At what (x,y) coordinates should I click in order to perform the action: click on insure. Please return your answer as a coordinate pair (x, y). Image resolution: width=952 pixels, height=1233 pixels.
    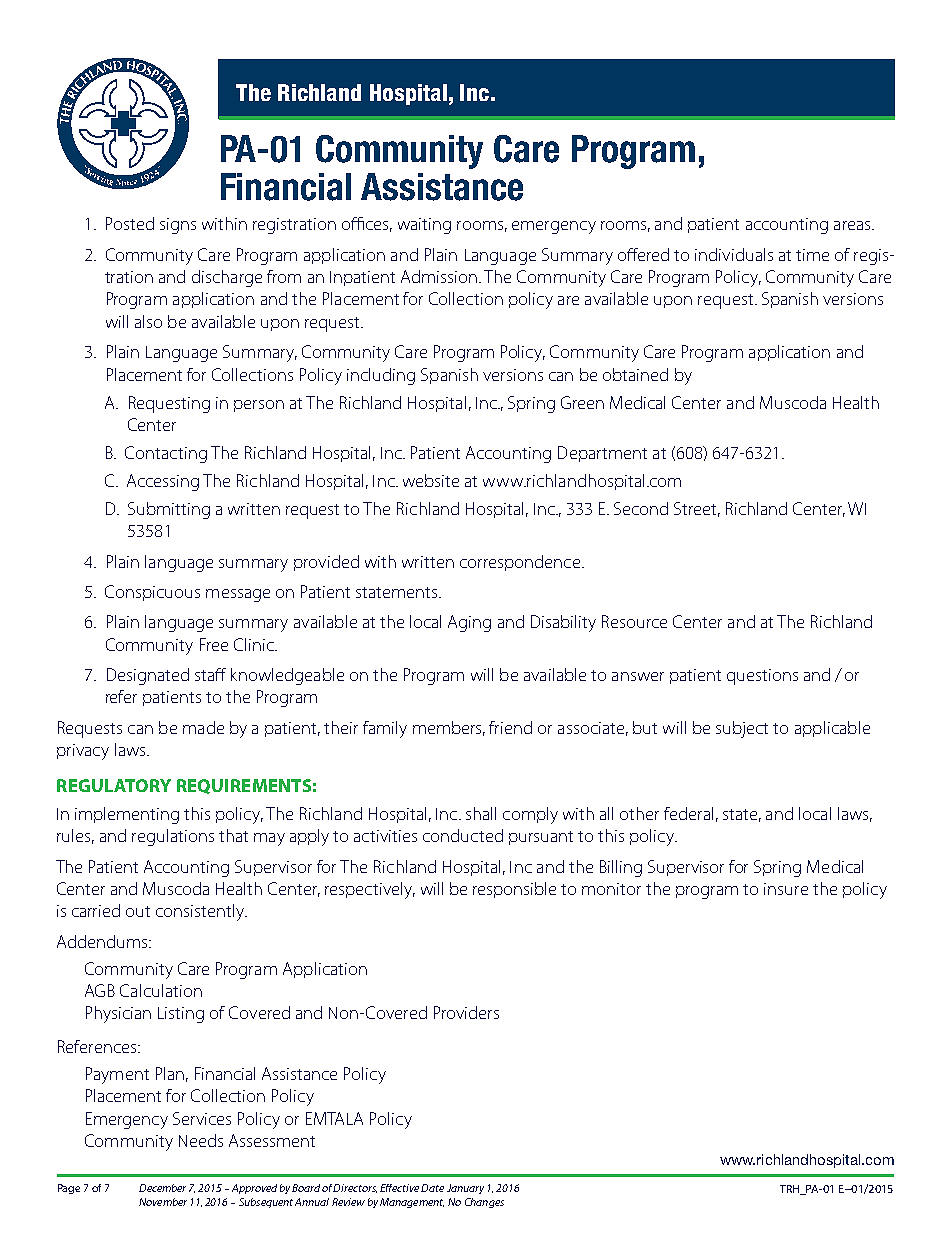
    Looking at the image, I should click on (786, 889).
